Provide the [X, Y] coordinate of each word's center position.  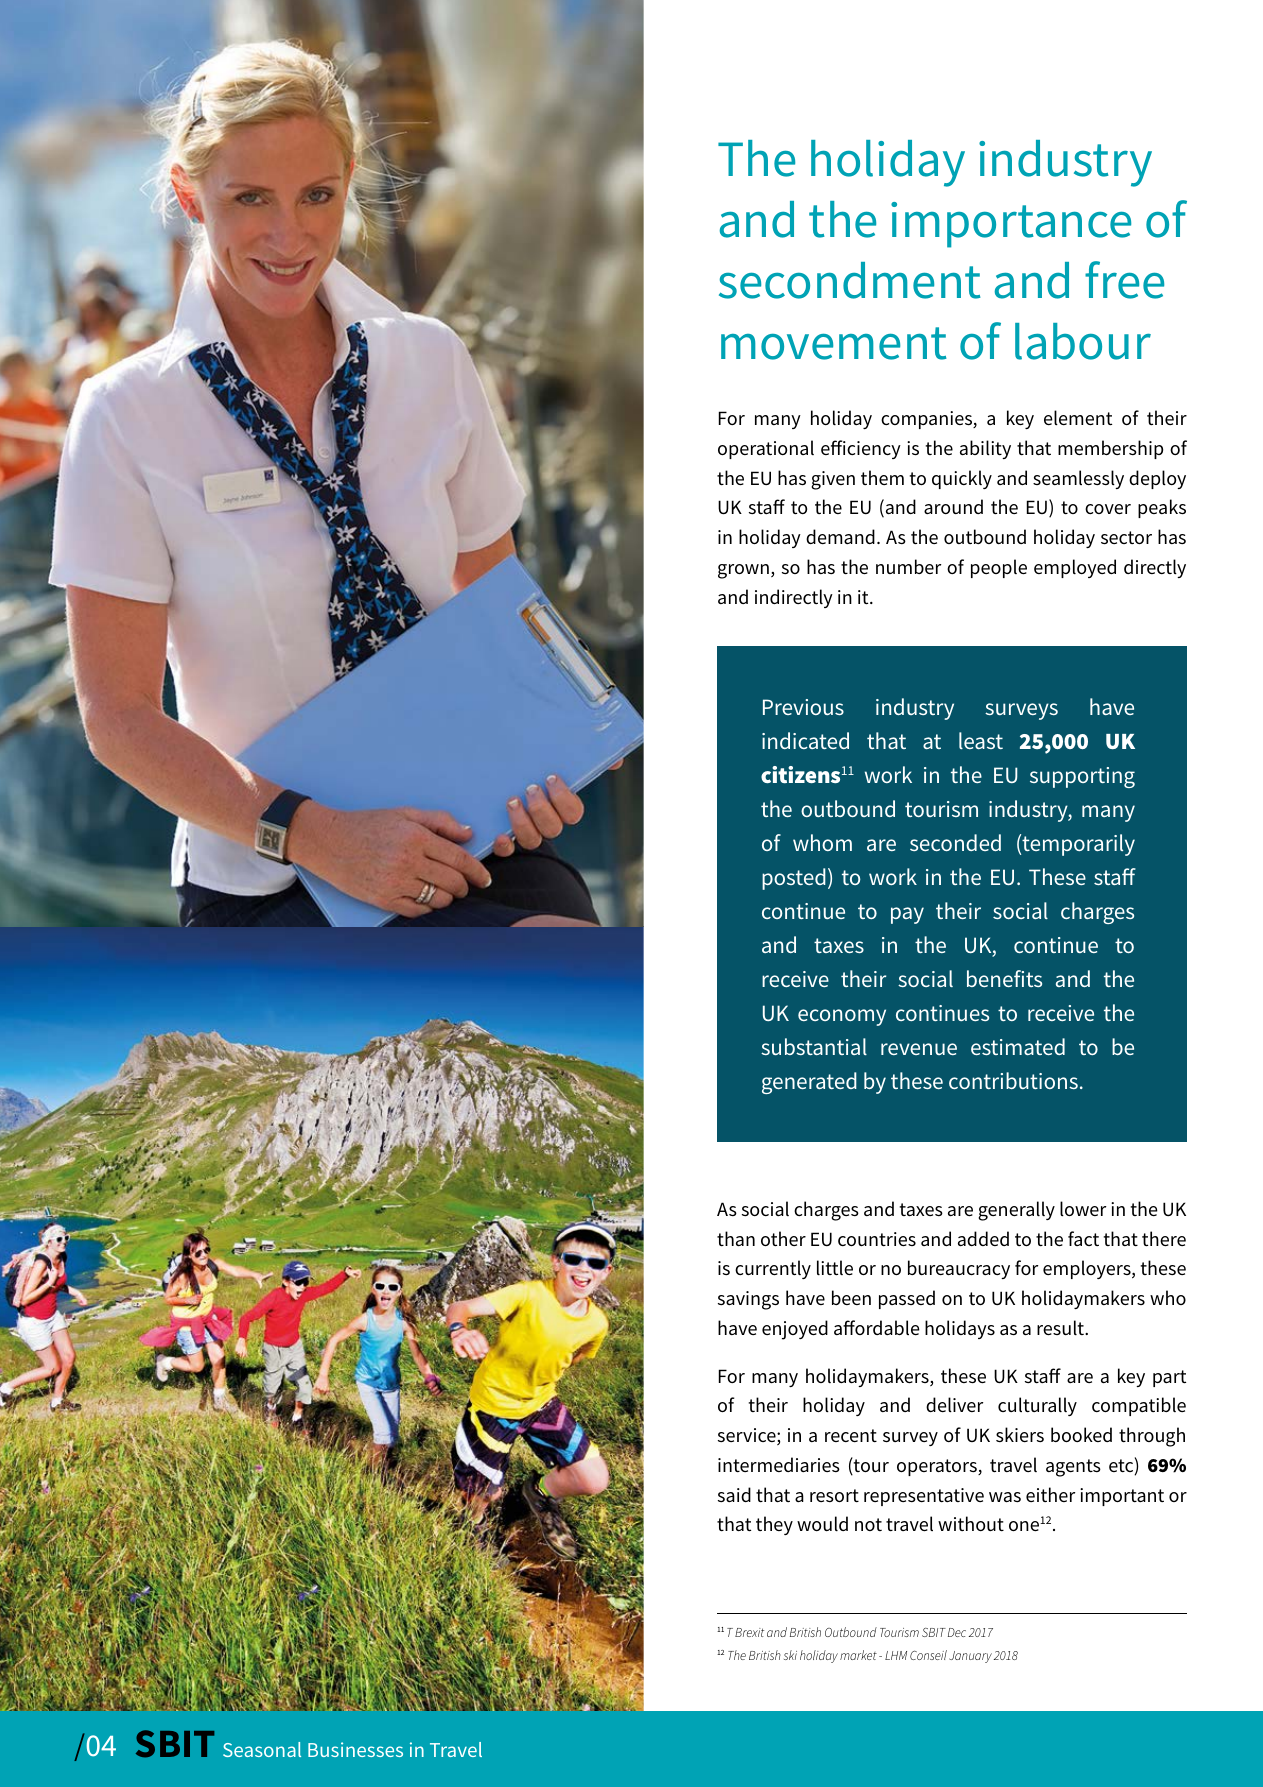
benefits [1004, 978]
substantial [814, 1046]
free [1124, 280]
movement [834, 343]
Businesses [355, 1749]
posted [794, 879]
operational [766, 449]
